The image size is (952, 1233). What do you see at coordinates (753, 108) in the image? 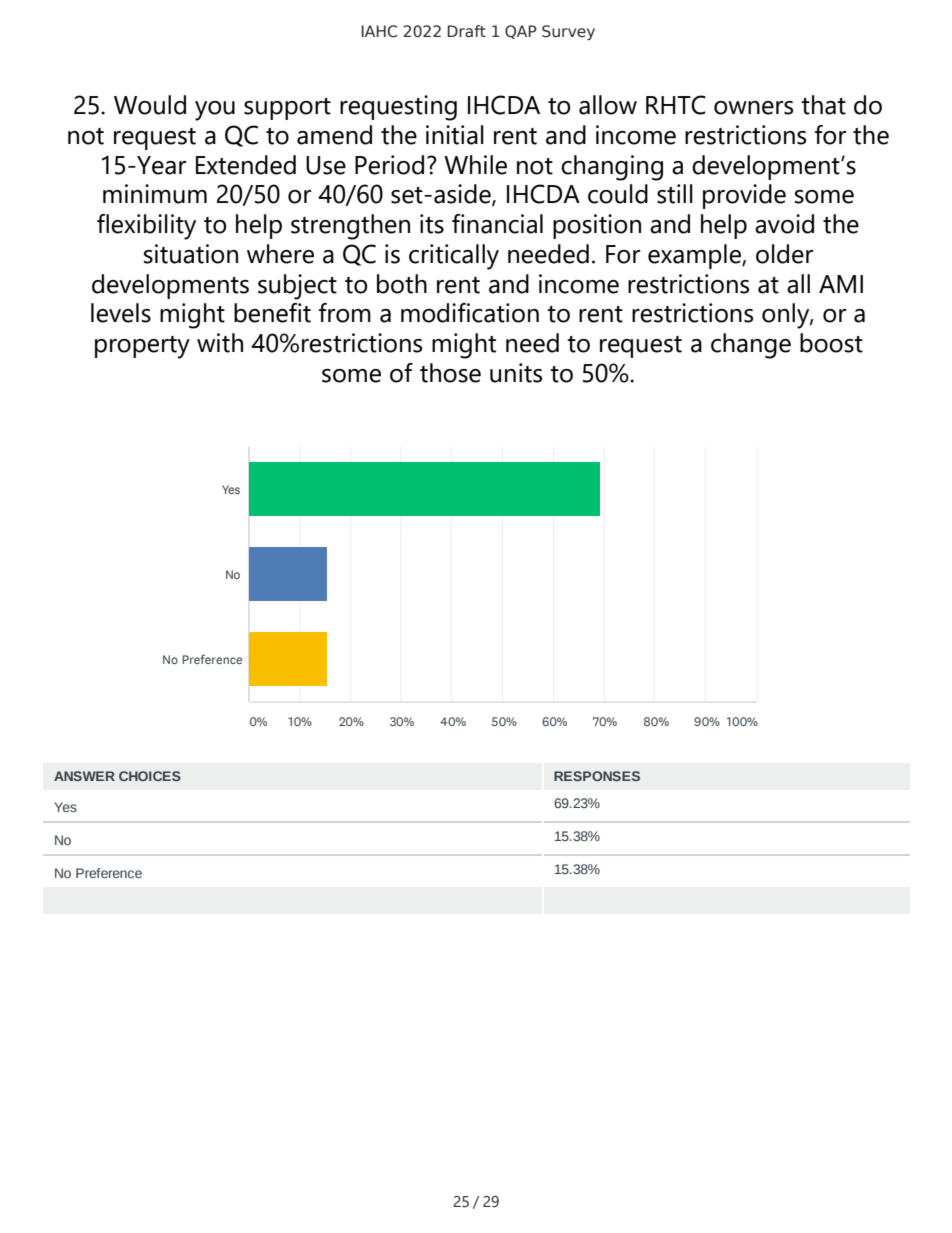
I see `owners` at bounding box center [753, 108].
